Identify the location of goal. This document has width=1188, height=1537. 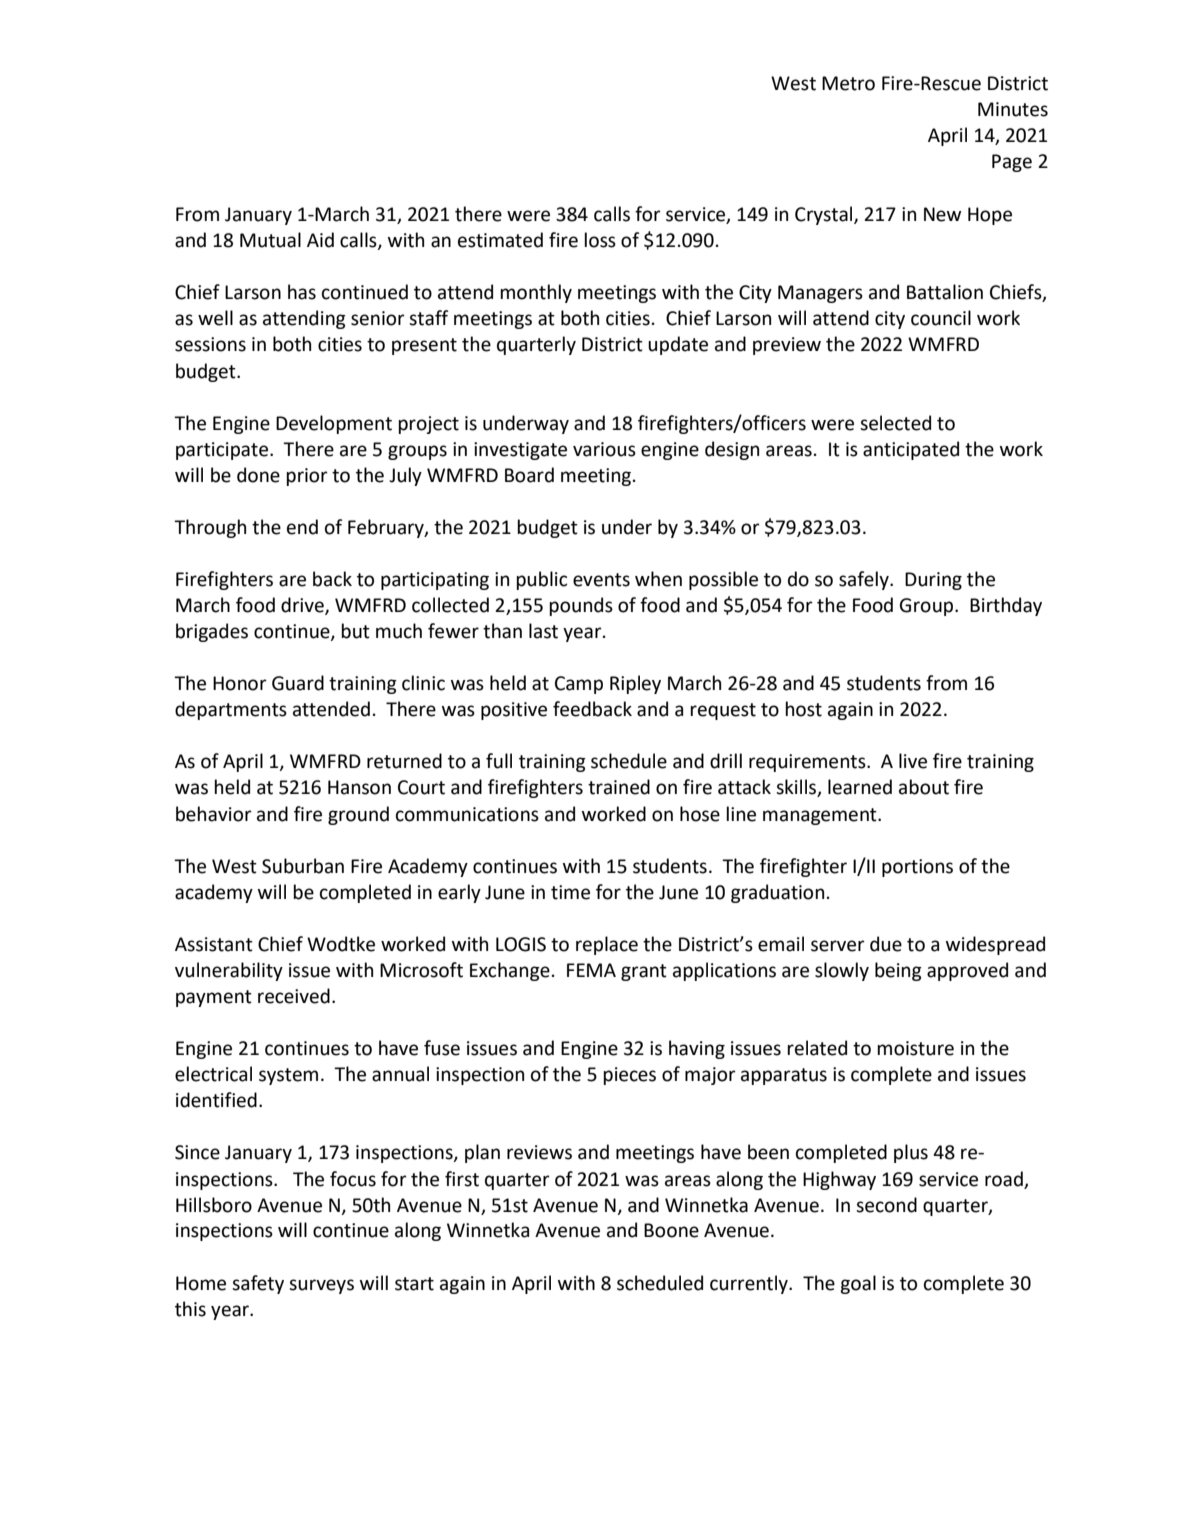
(858, 1284).
